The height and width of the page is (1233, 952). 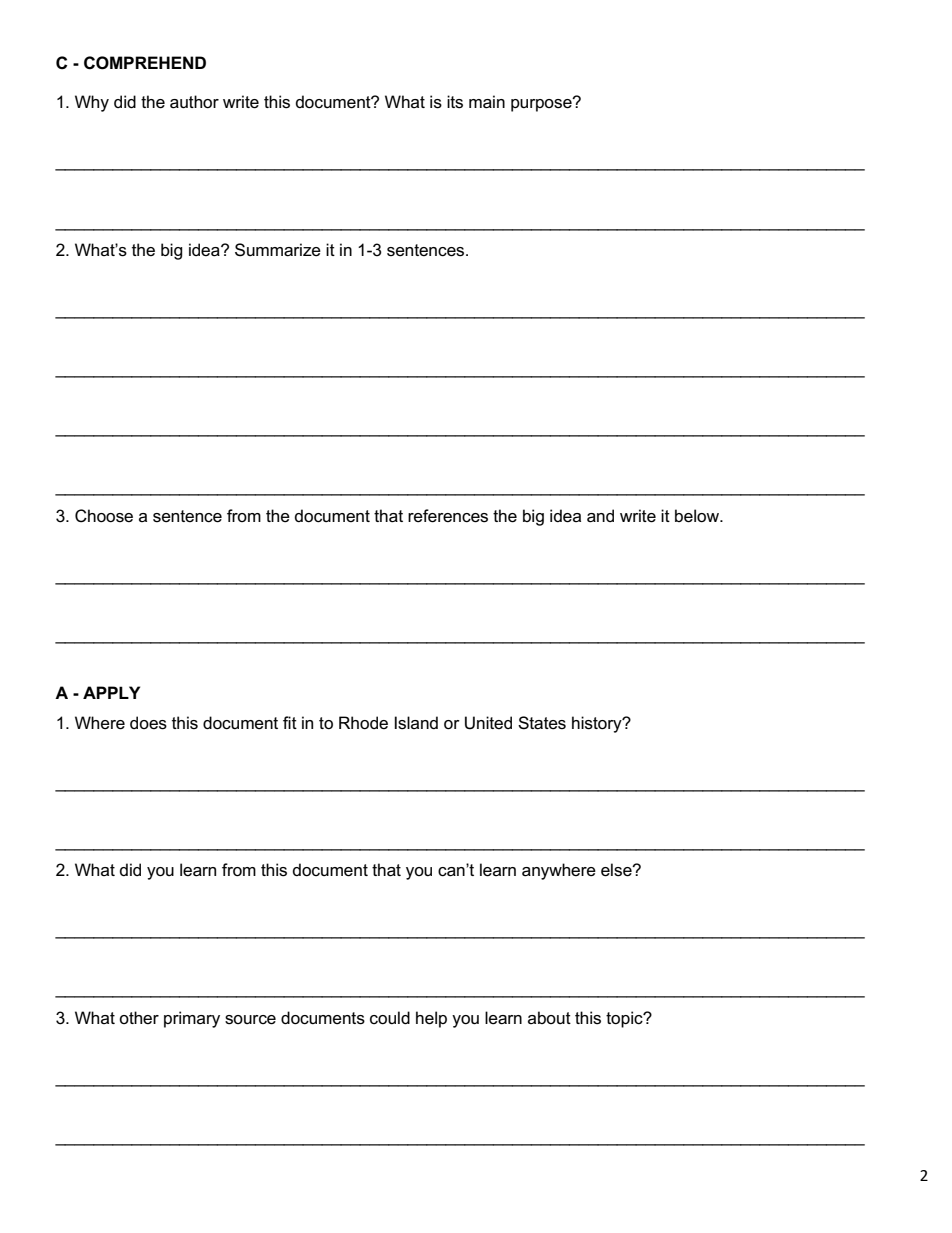 What do you see at coordinates (542, 723) in the page?
I see `States` at bounding box center [542, 723].
